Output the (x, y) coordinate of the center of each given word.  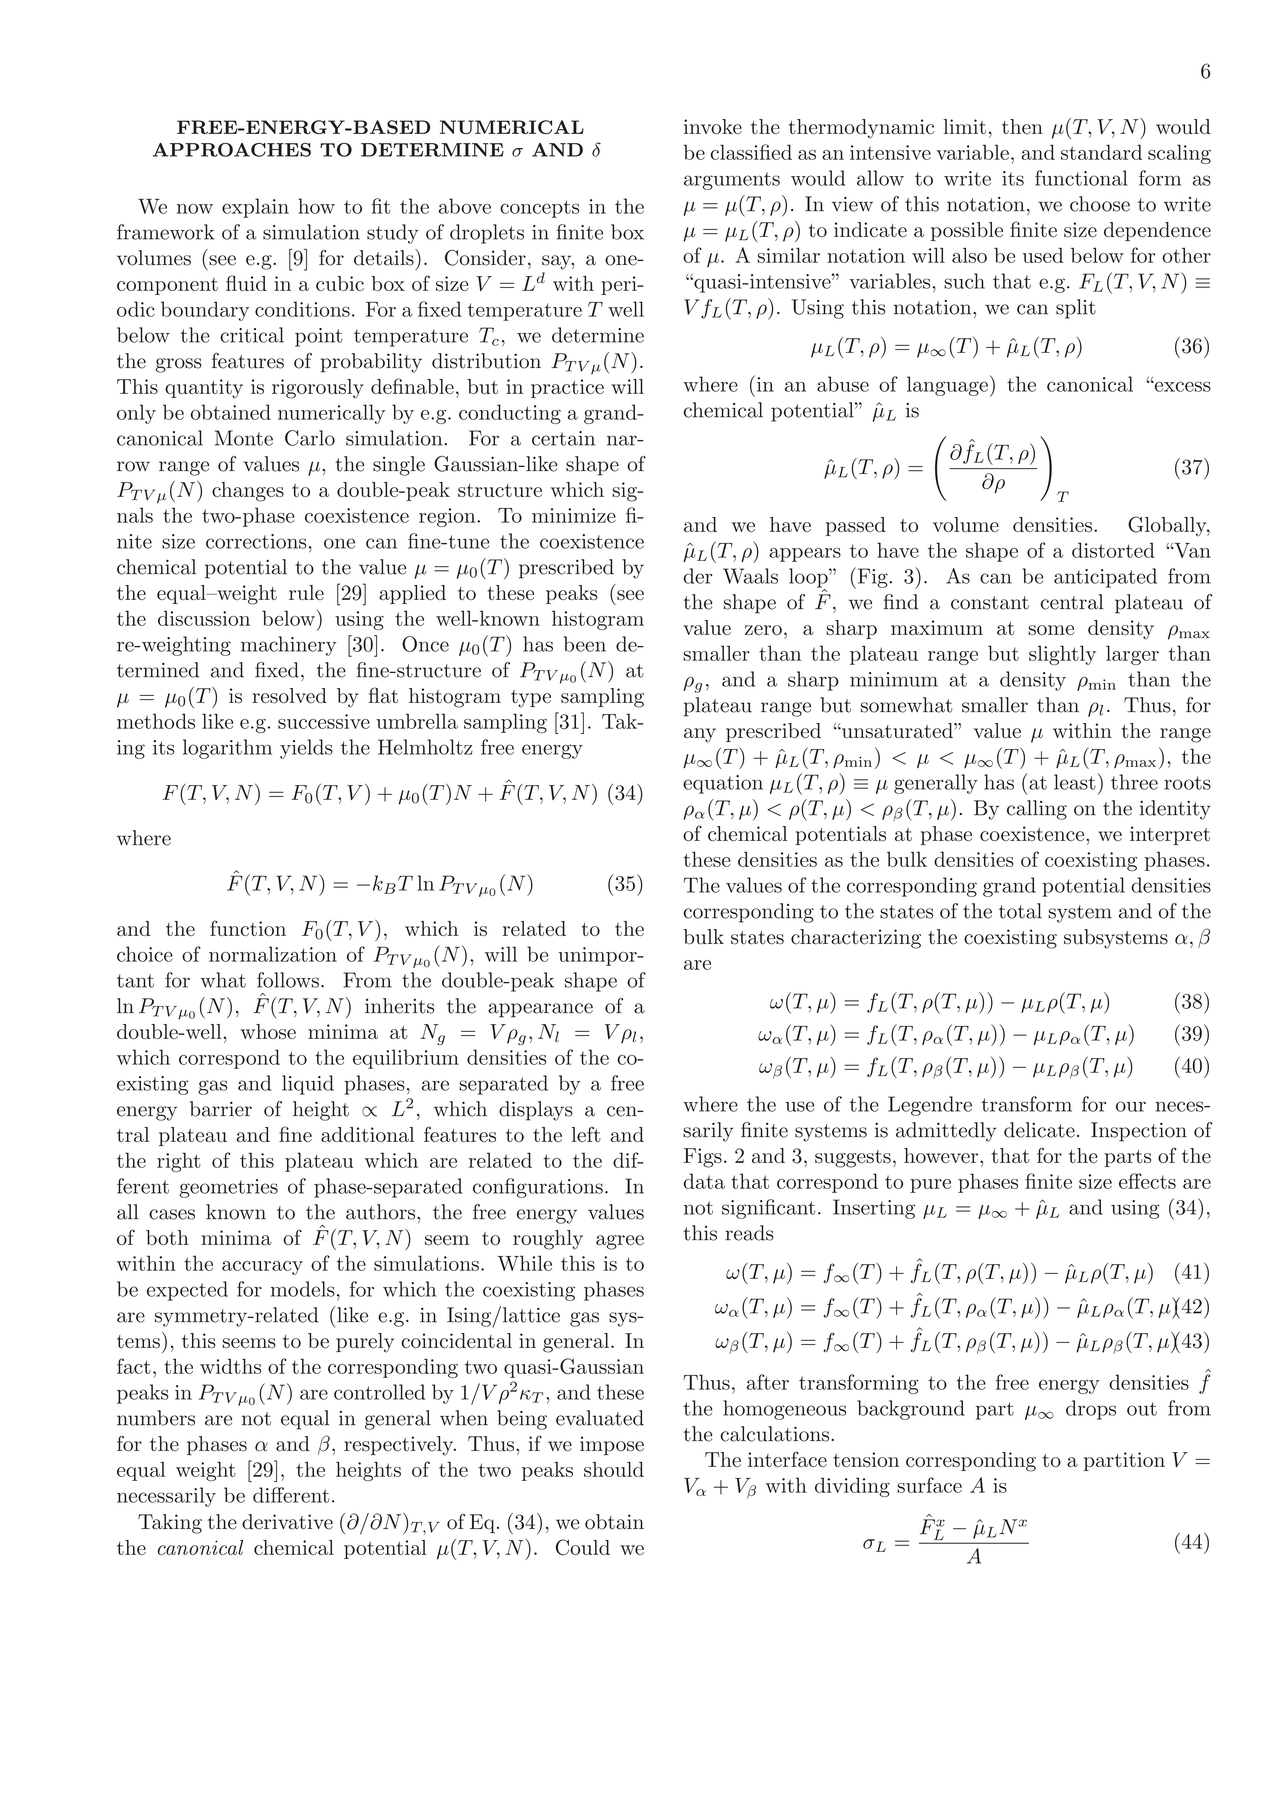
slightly (1062, 655)
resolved (289, 695)
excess (1181, 386)
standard (1101, 152)
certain (563, 438)
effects (1147, 1181)
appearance (540, 1010)
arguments (732, 181)
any (700, 735)
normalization (273, 954)
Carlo (310, 438)
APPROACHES (232, 150)
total (1020, 911)
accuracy (262, 1268)
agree (620, 1242)
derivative (287, 1522)
